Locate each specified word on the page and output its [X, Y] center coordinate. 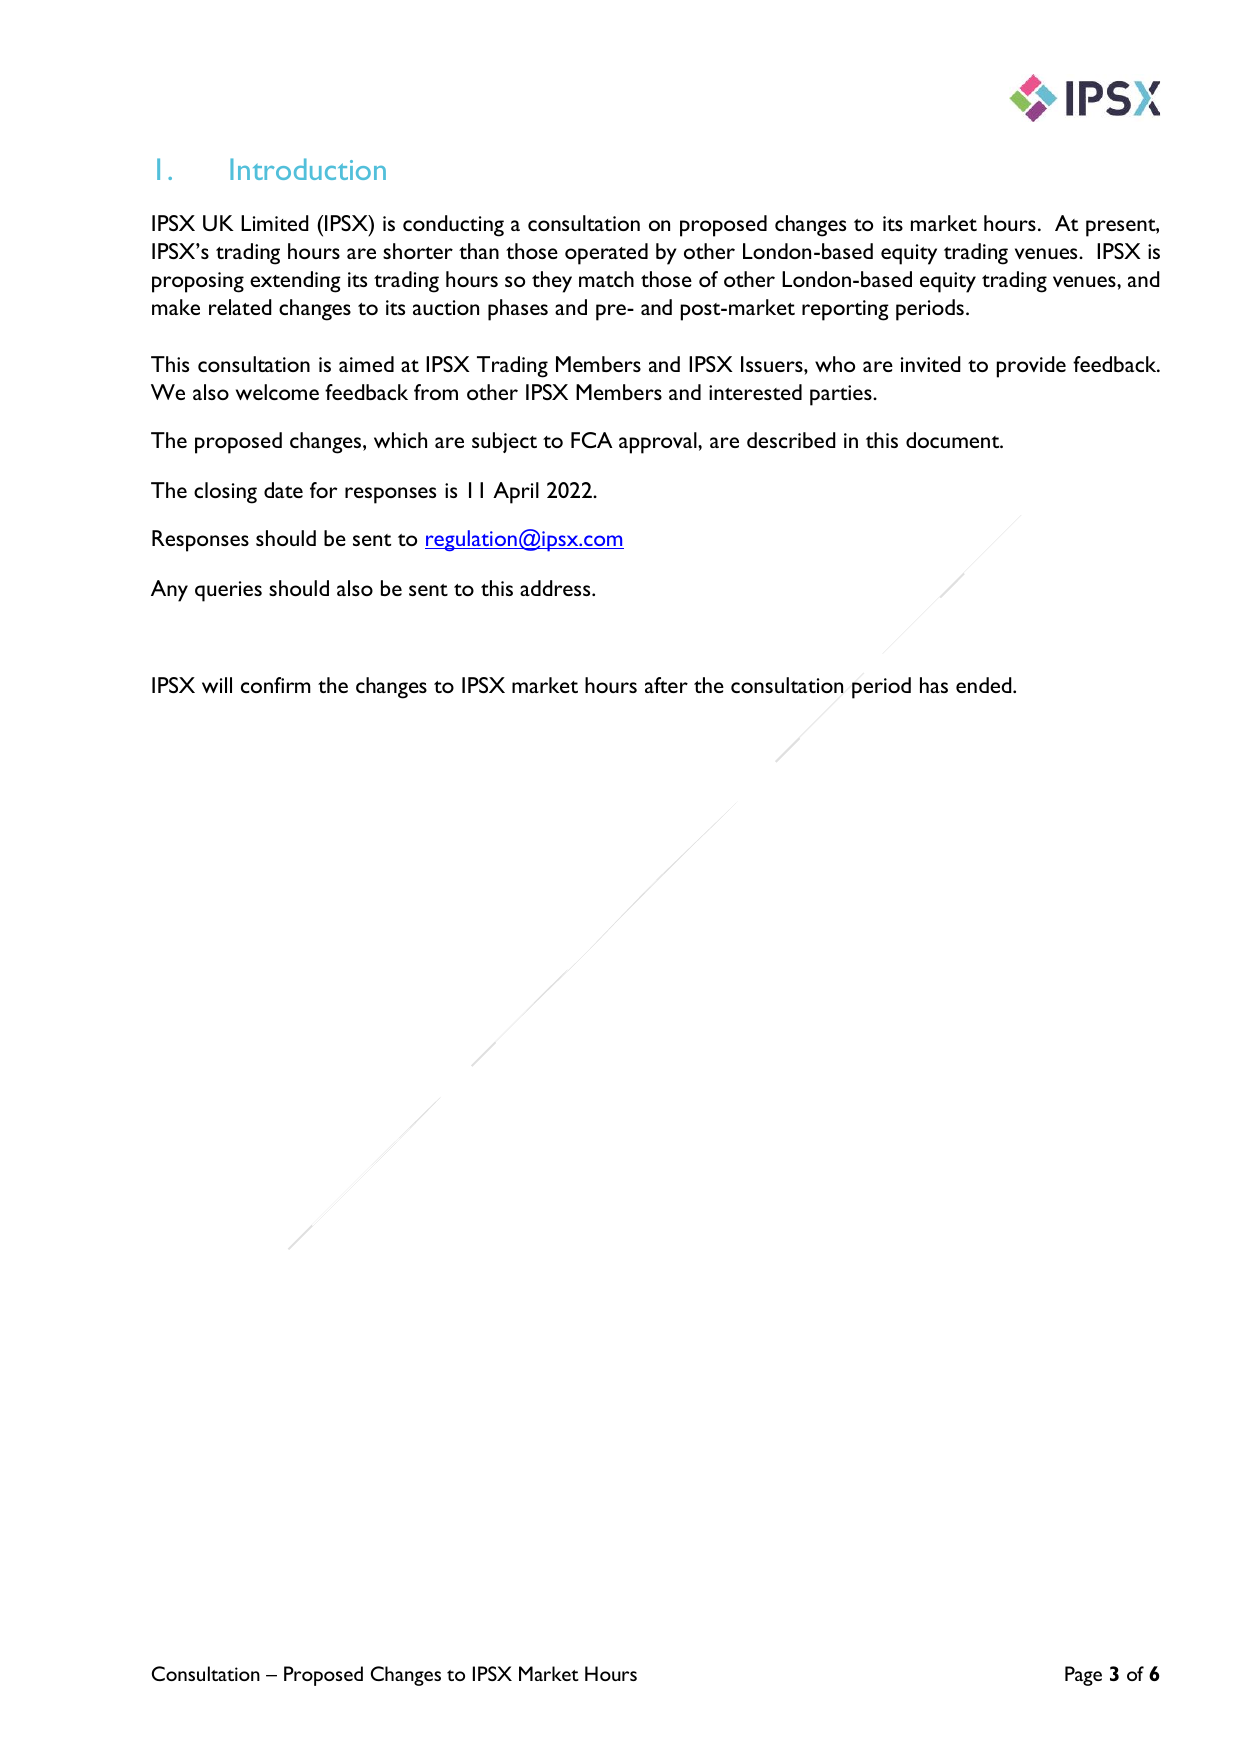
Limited [275, 223]
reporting [845, 310]
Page [1083, 1676]
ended [985, 685]
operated [606, 254]
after [666, 685]
